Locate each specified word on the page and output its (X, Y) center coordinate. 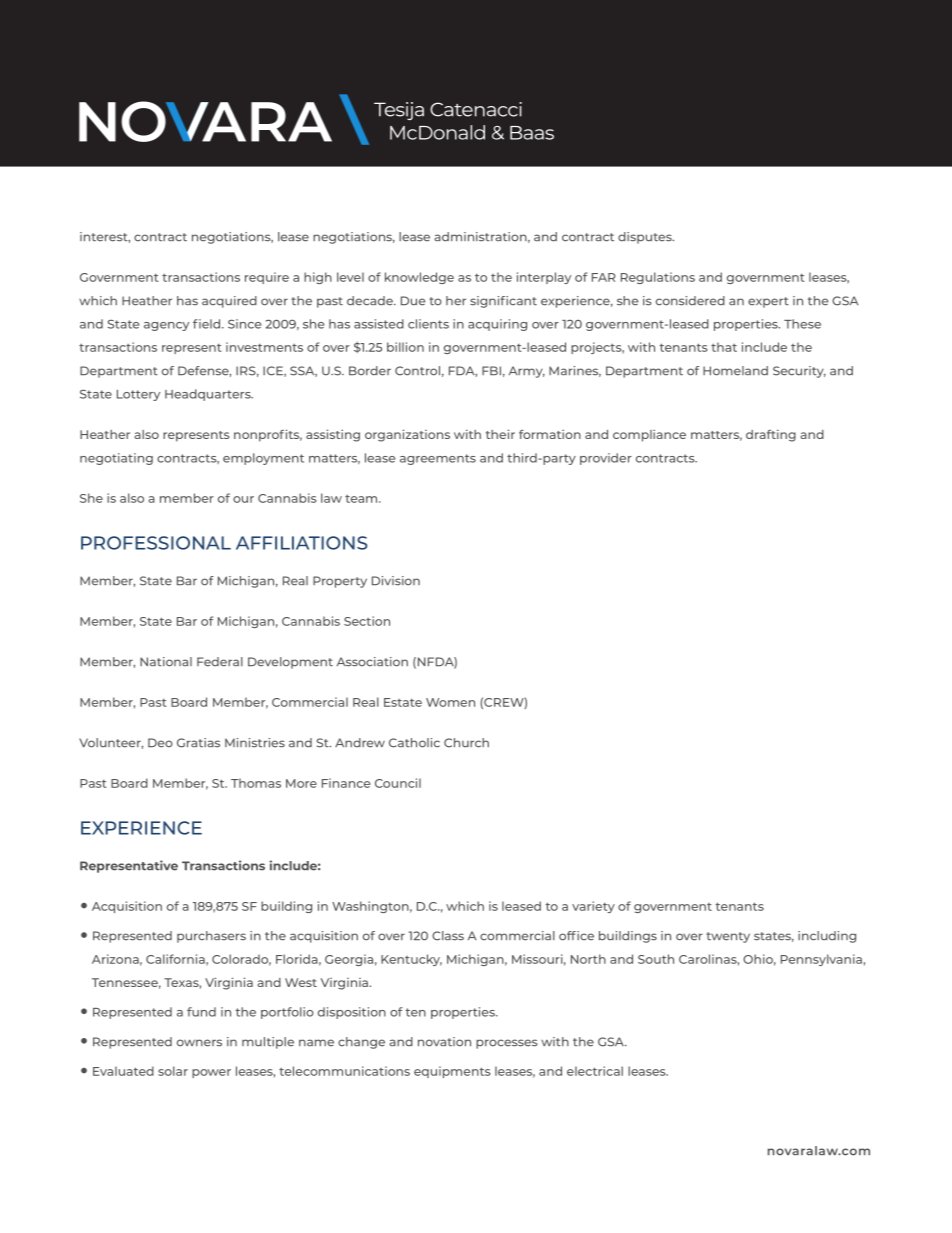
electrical (595, 1071)
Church (466, 743)
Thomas (256, 783)
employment (263, 459)
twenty (728, 937)
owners (199, 1043)
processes (507, 1044)
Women (450, 702)
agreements (438, 459)
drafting (771, 435)
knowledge (419, 278)
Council (398, 783)
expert (768, 302)
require (267, 278)
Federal (220, 662)
